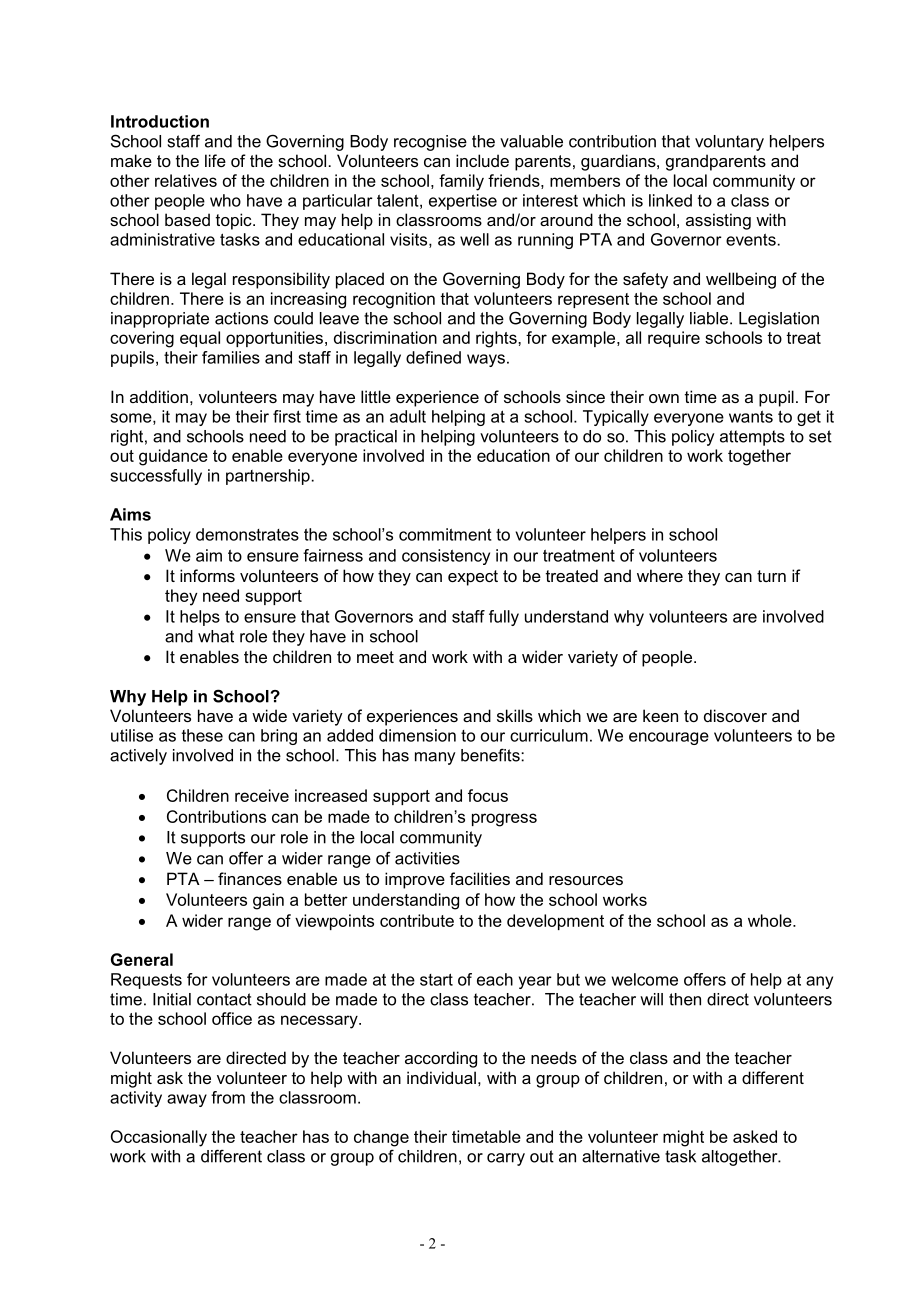 The height and width of the screenshot is (1308, 924). Describe the element at coordinates (250, 878) in the screenshot. I see `finances` at that location.
